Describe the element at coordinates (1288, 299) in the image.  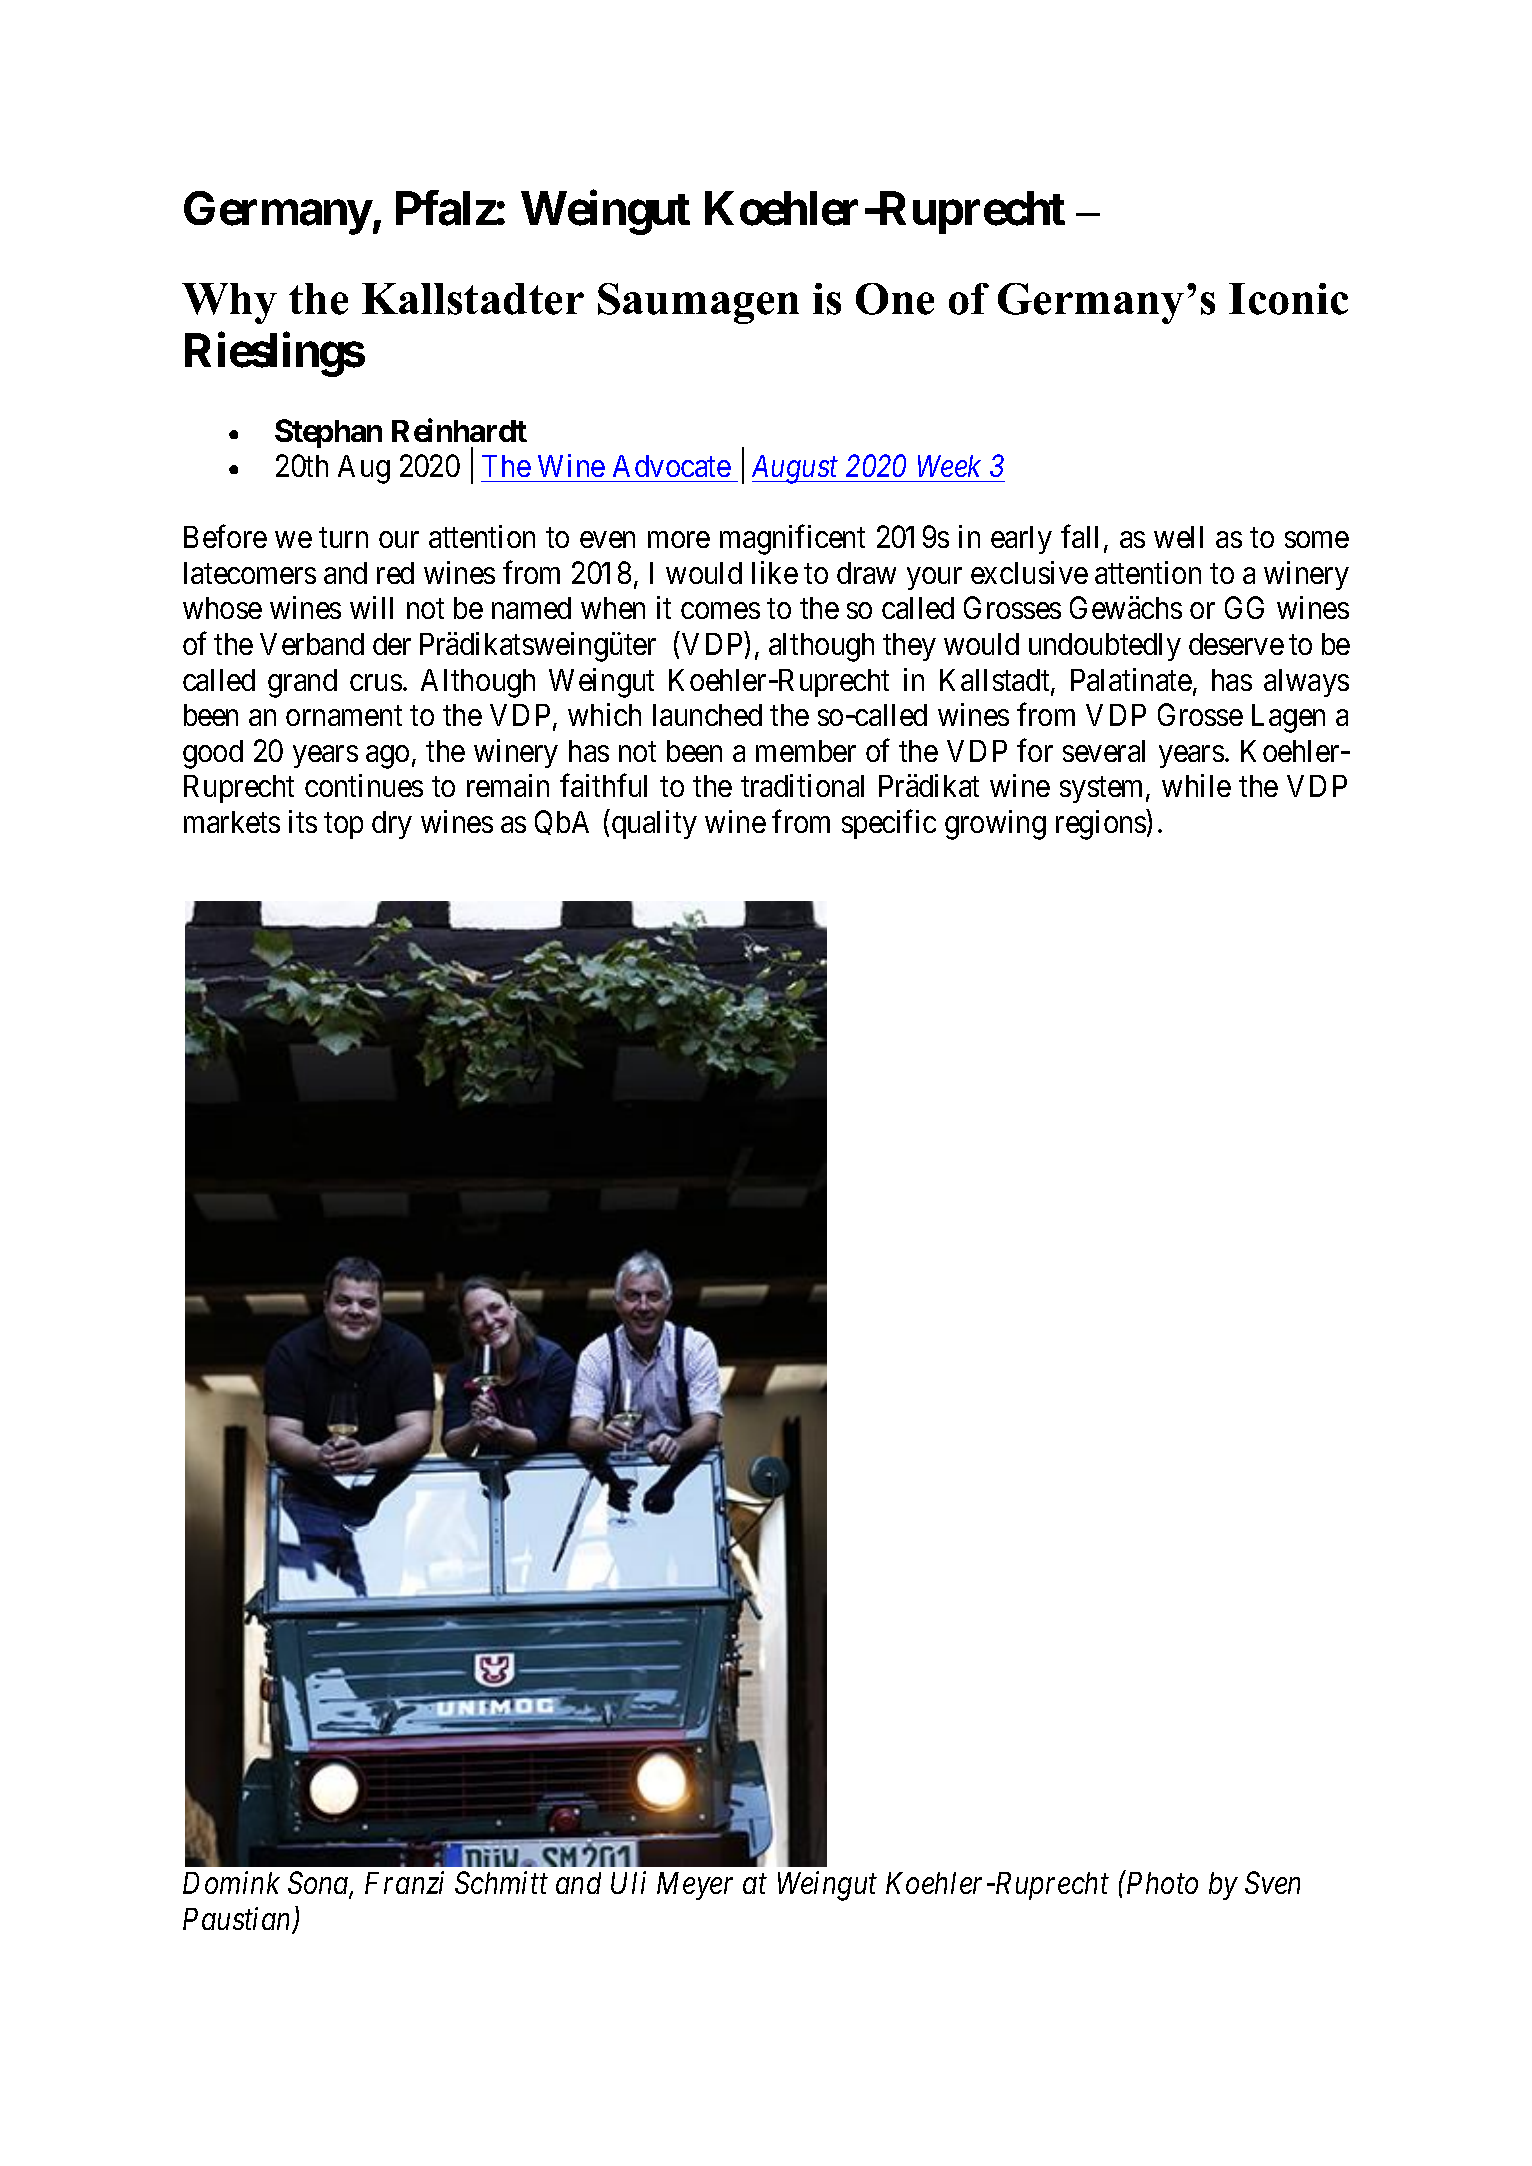
I see `Iconic` at that location.
